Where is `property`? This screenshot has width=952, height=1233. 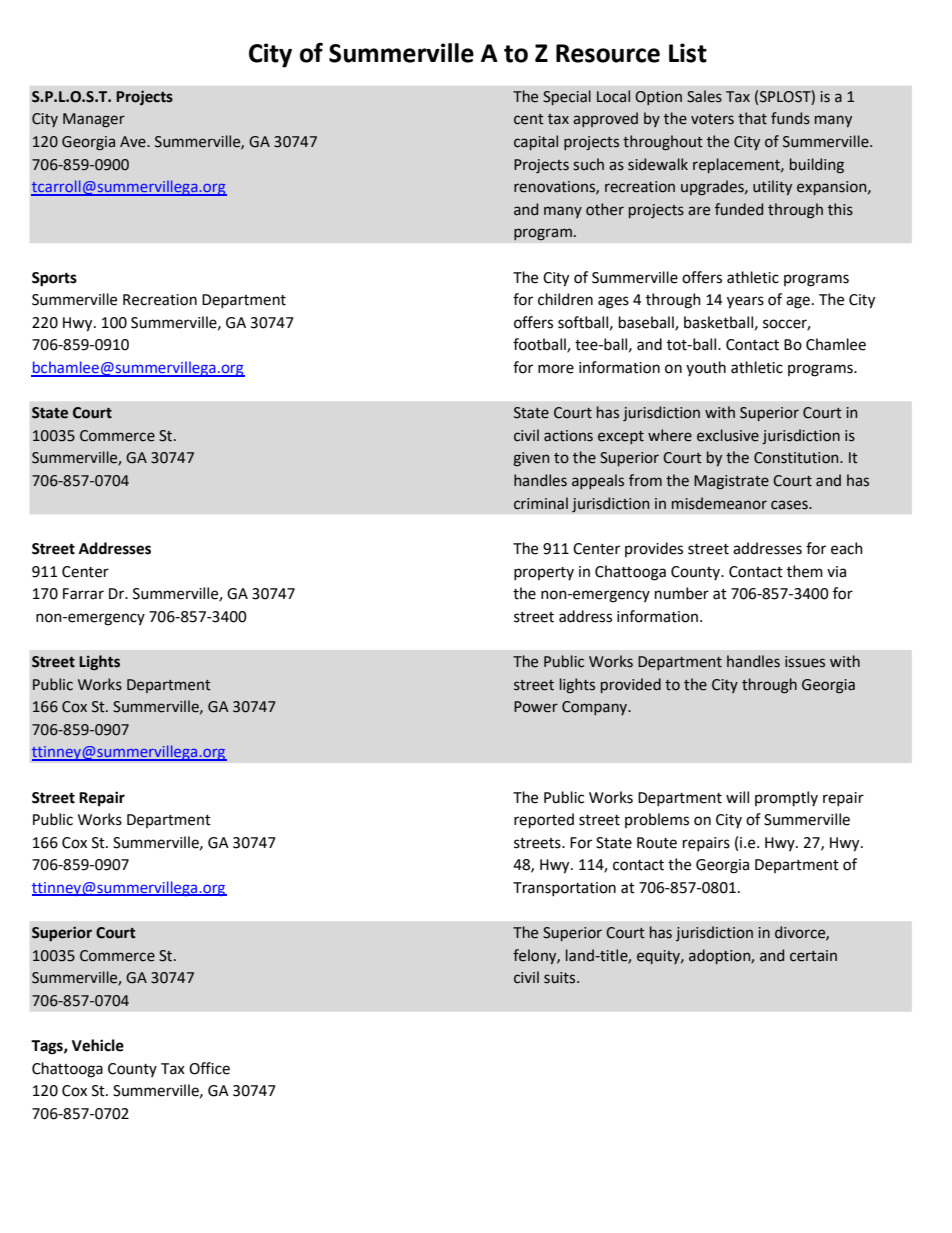
property is located at coordinates (544, 573).
